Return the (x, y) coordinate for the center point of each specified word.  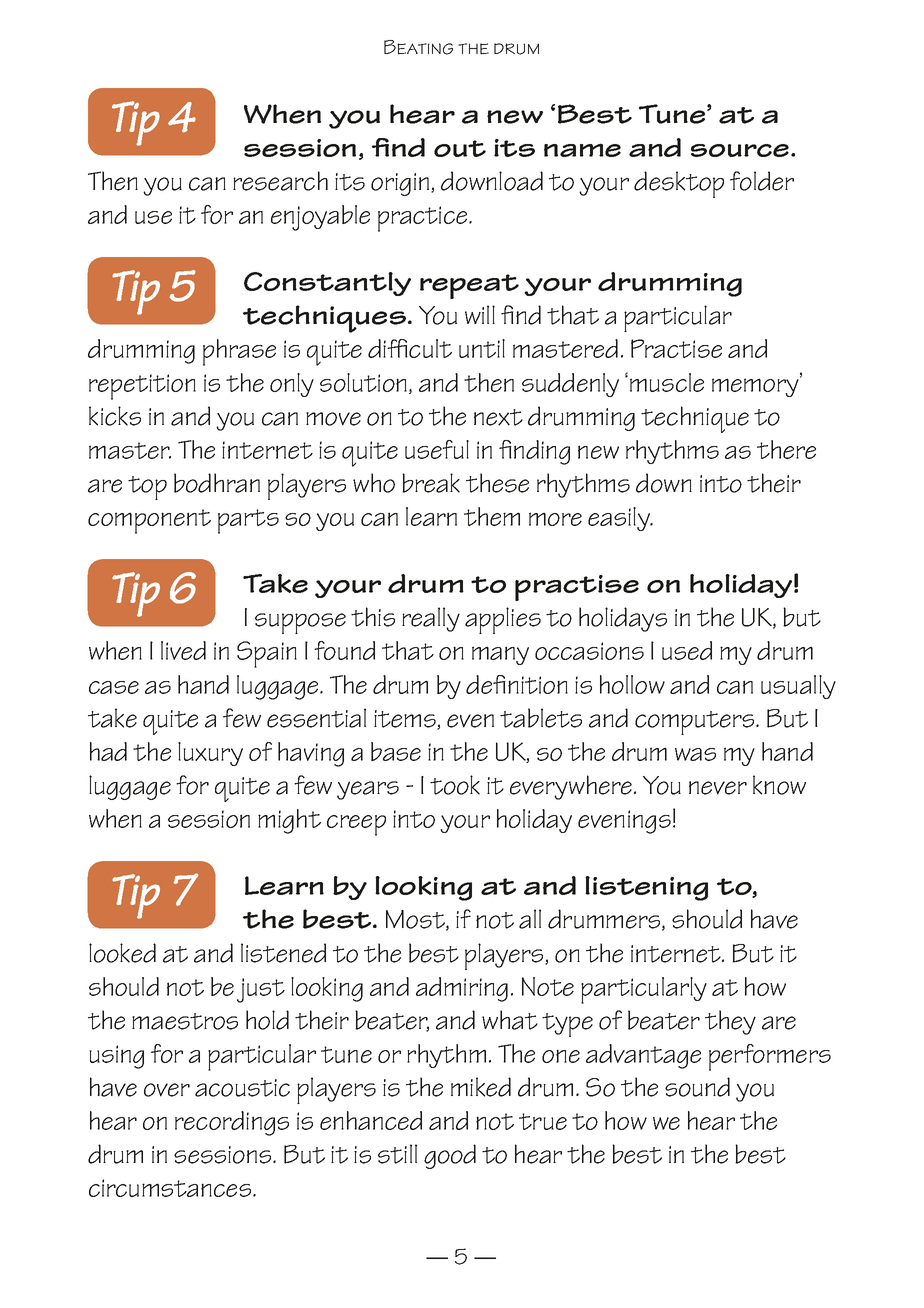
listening (646, 888)
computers (696, 723)
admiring (462, 989)
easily (620, 519)
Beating (418, 47)
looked (122, 953)
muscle (667, 382)
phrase (239, 352)
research (280, 181)
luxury (210, 754)
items (406, 720)
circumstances (171, 1188)
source (741, 150)
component (149, 521)
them (492, 516)
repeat (469, 286)
